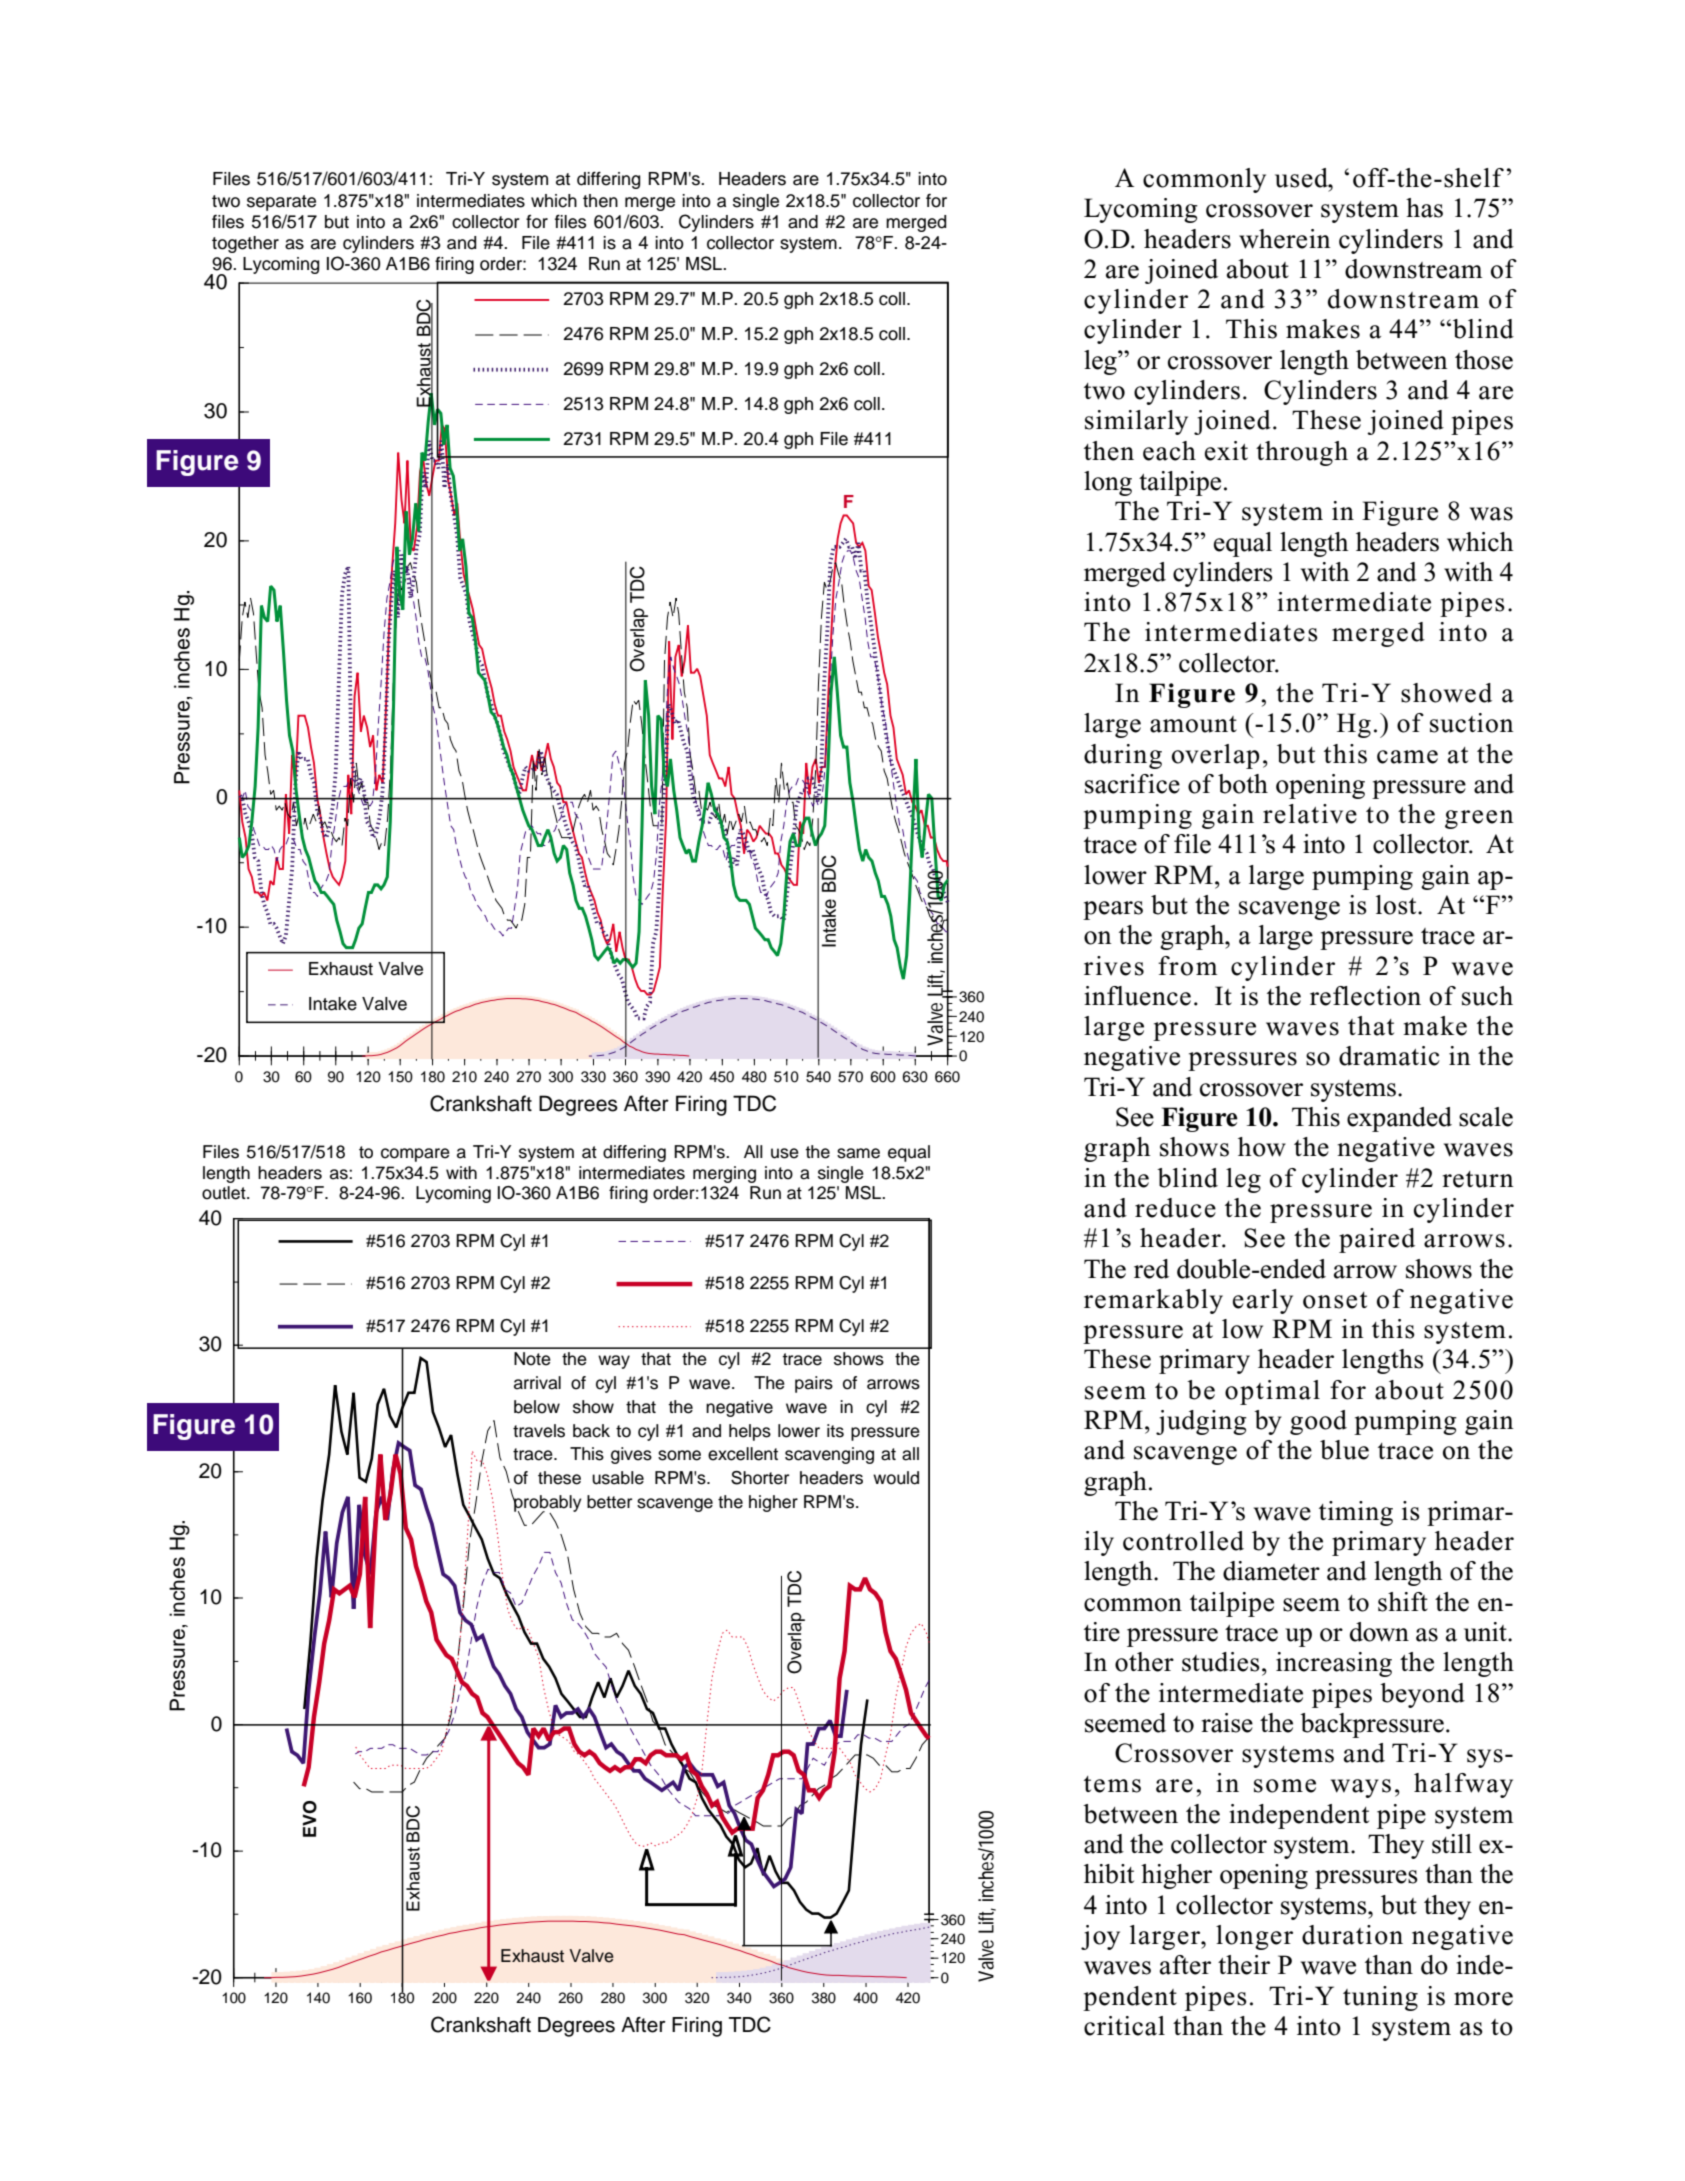 This image has width=1685, height=2181. I want to click on during, so click(1123, 756).
